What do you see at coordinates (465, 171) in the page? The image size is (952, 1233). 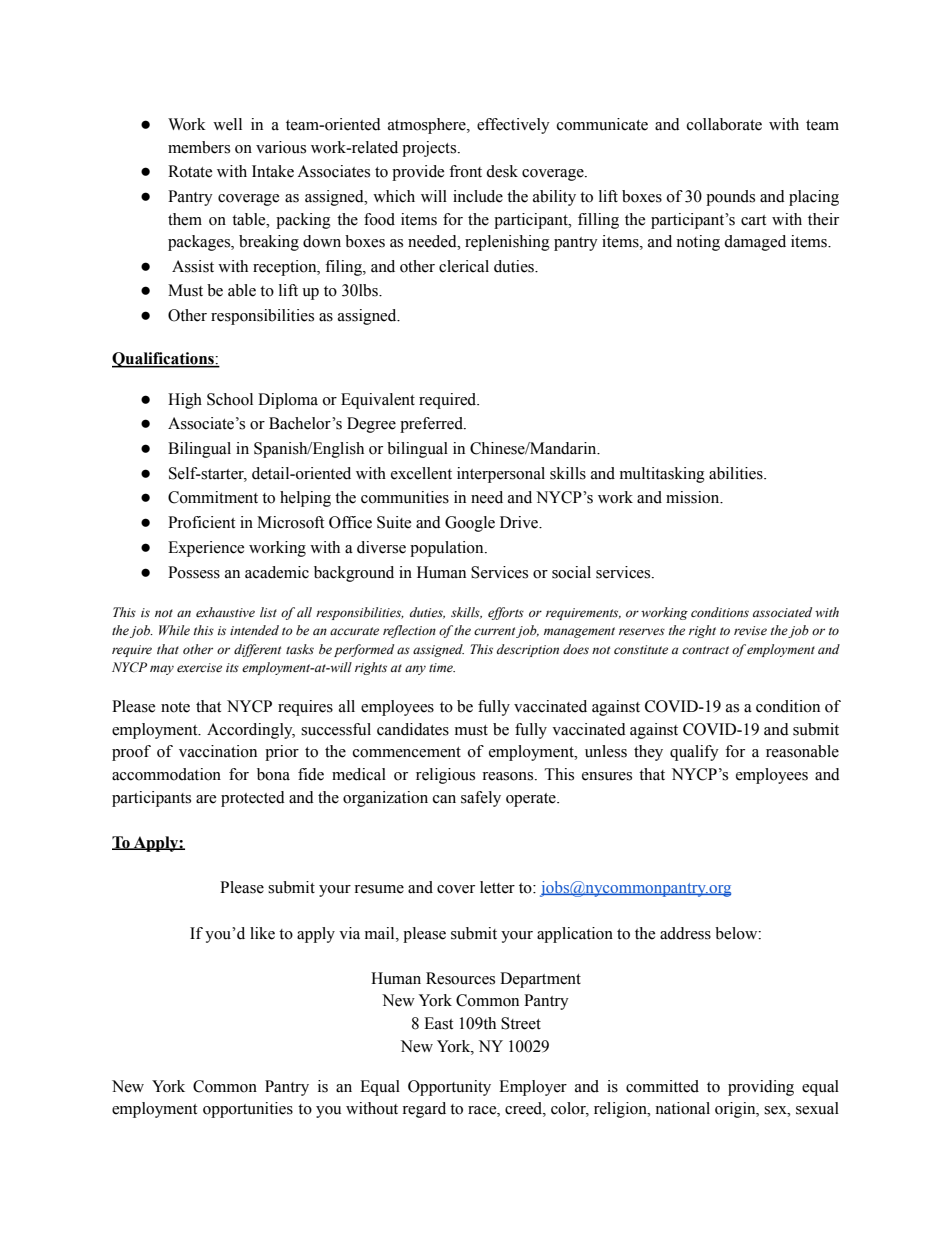 I see `front` at bounding box center [465, 171].
